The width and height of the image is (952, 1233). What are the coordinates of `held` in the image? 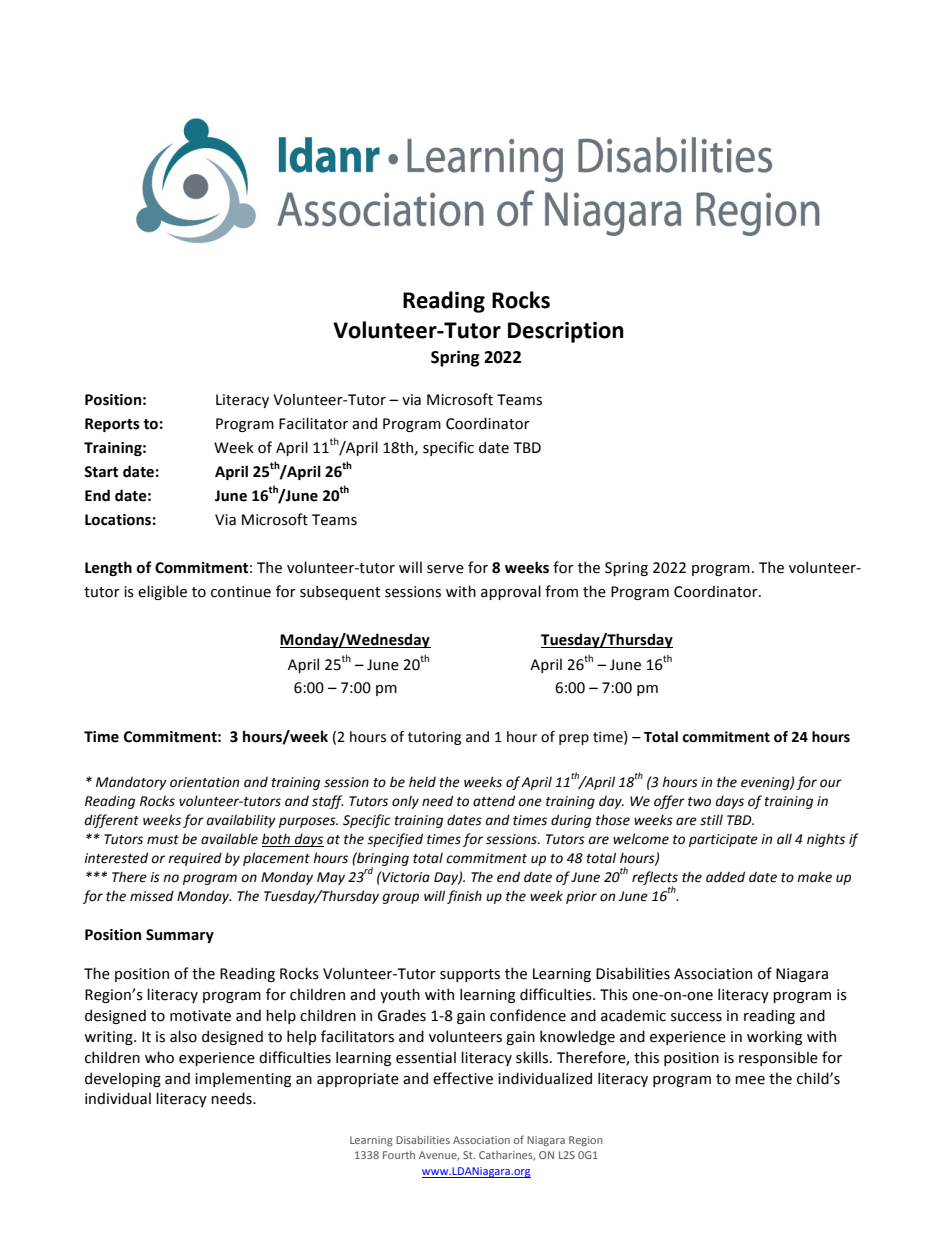 It's located at (422, 782).
